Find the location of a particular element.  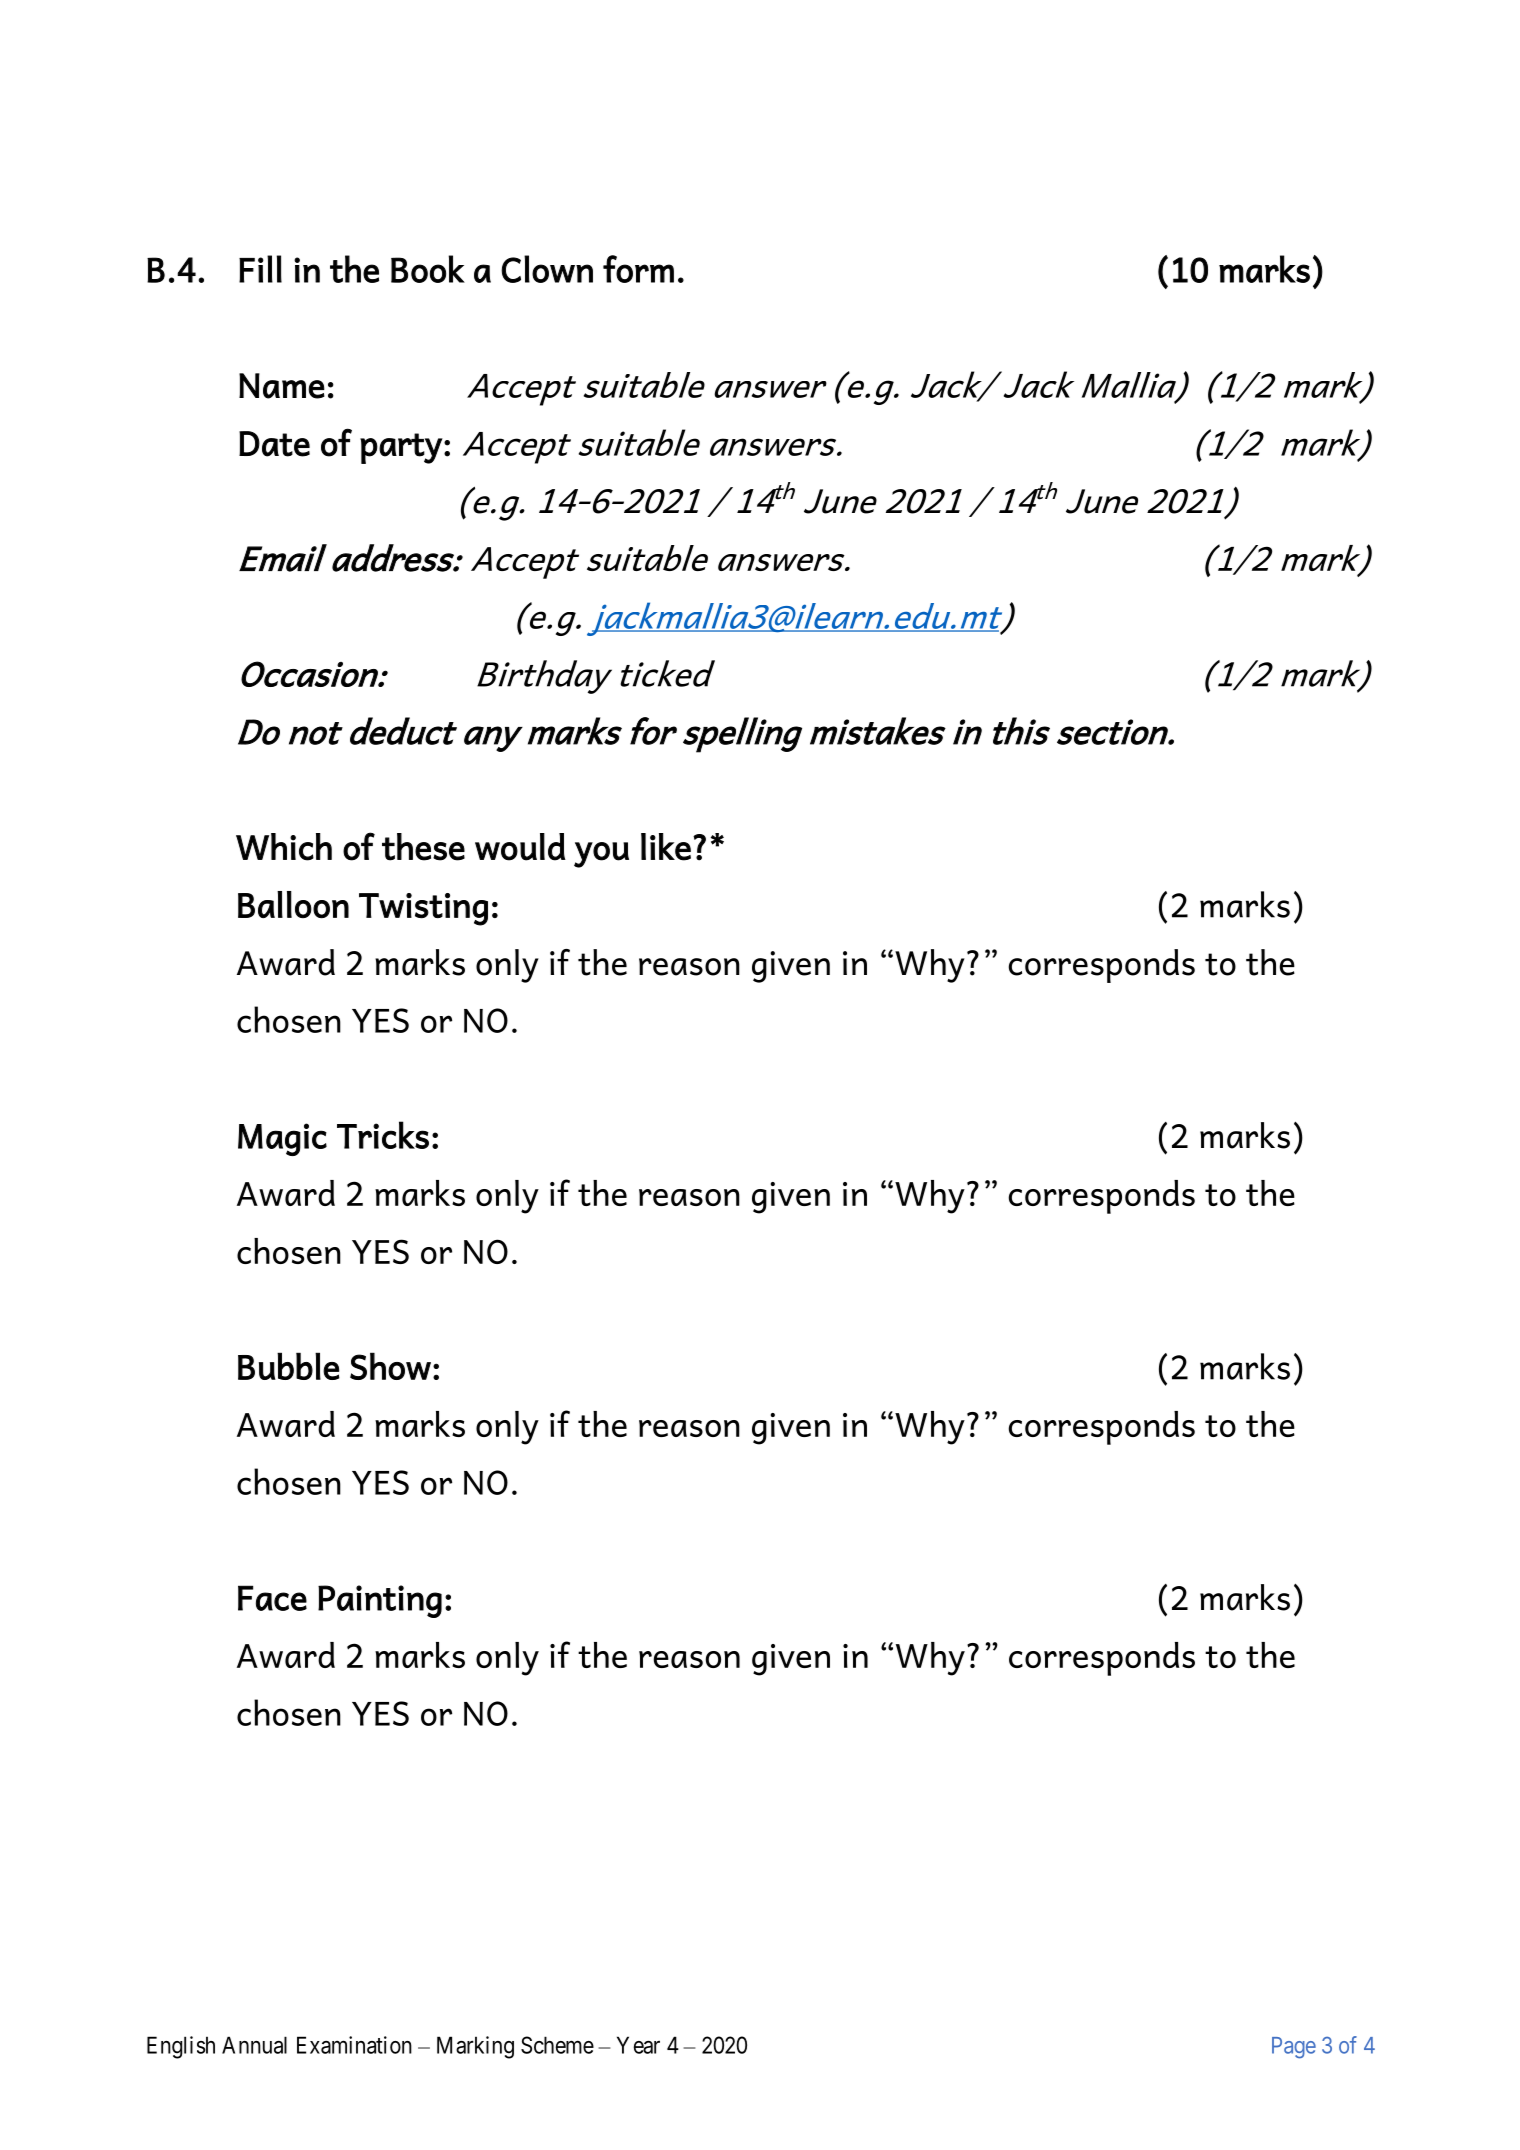

would is located at coordinates (520, 847).
